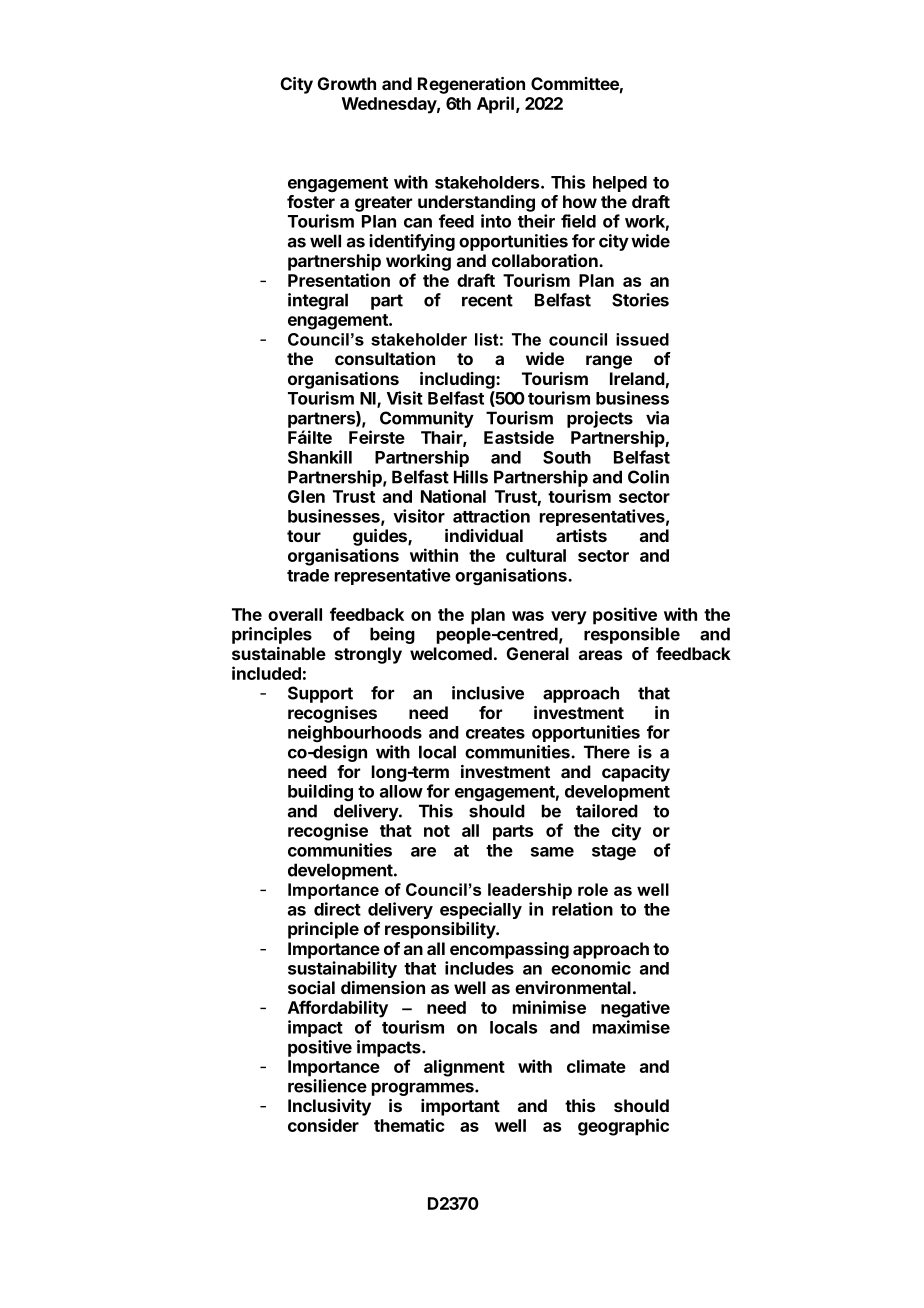  Describe the element at coordinates (306, 496) in the screenshot. I see `Glen` at that location.
